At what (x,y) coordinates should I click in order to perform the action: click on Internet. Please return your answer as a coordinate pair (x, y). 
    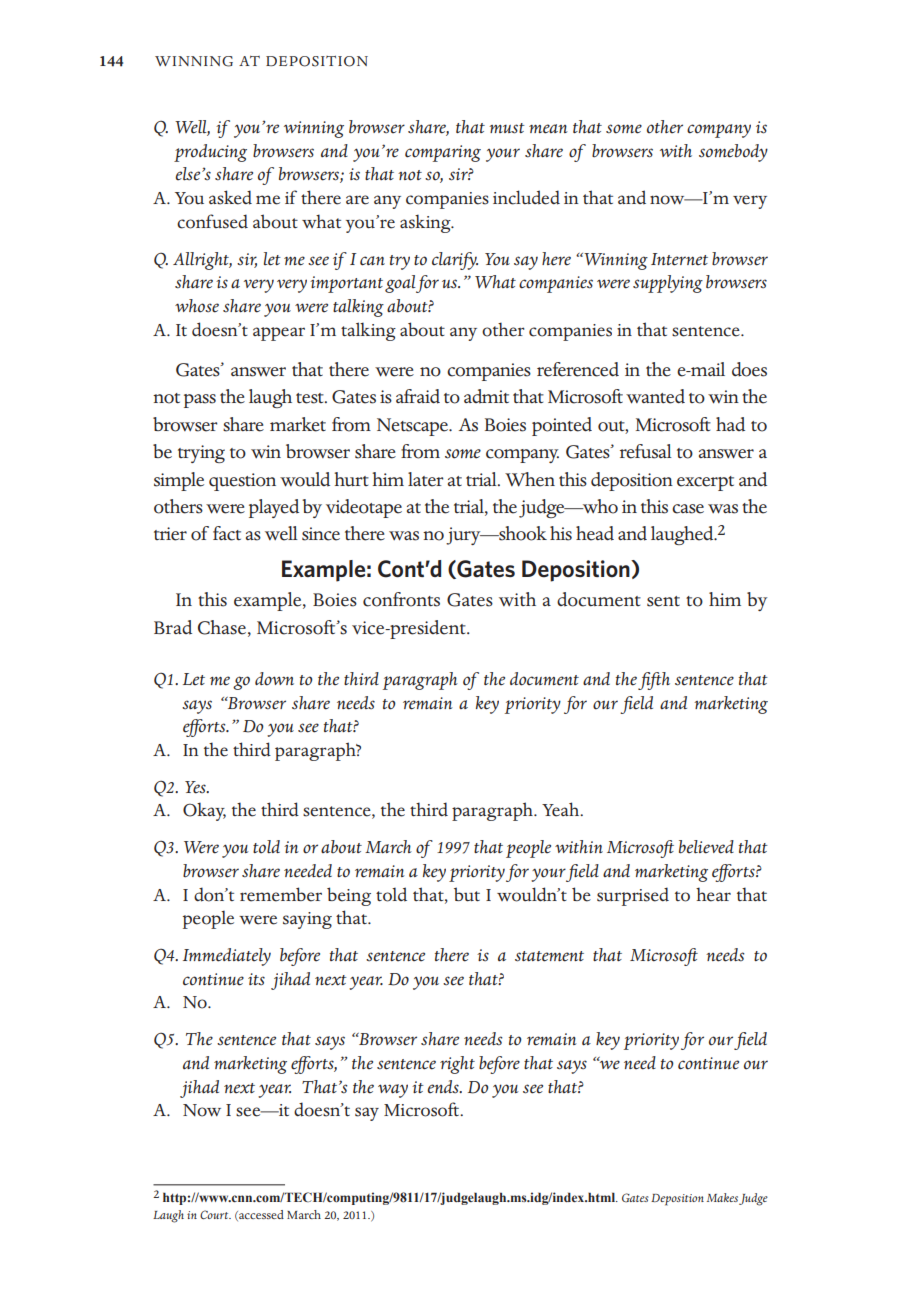
    Looking at the image, I should click on (679, 259).
